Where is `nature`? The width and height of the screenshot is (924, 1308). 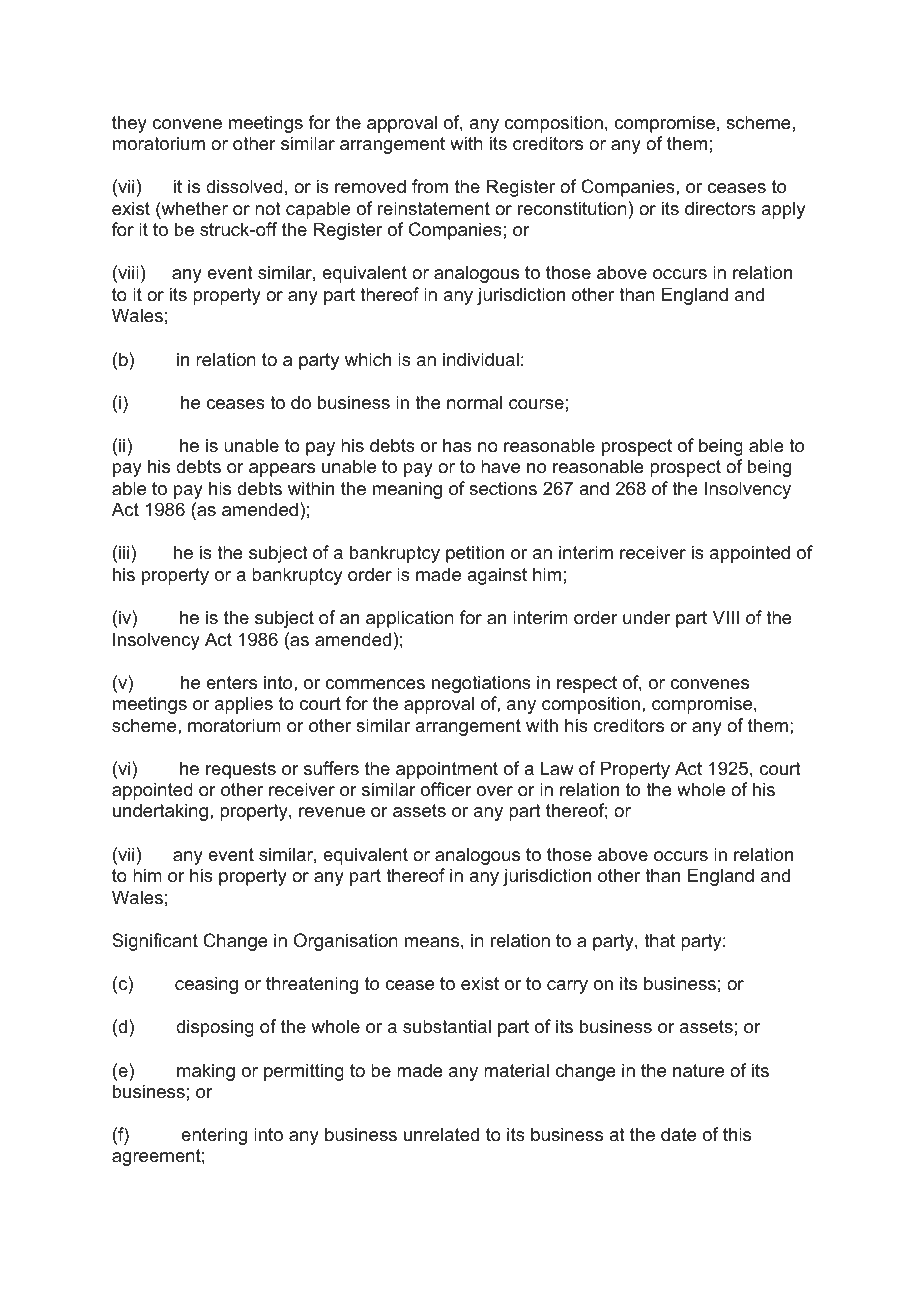
nature is located at coordinates (698, 1071).
